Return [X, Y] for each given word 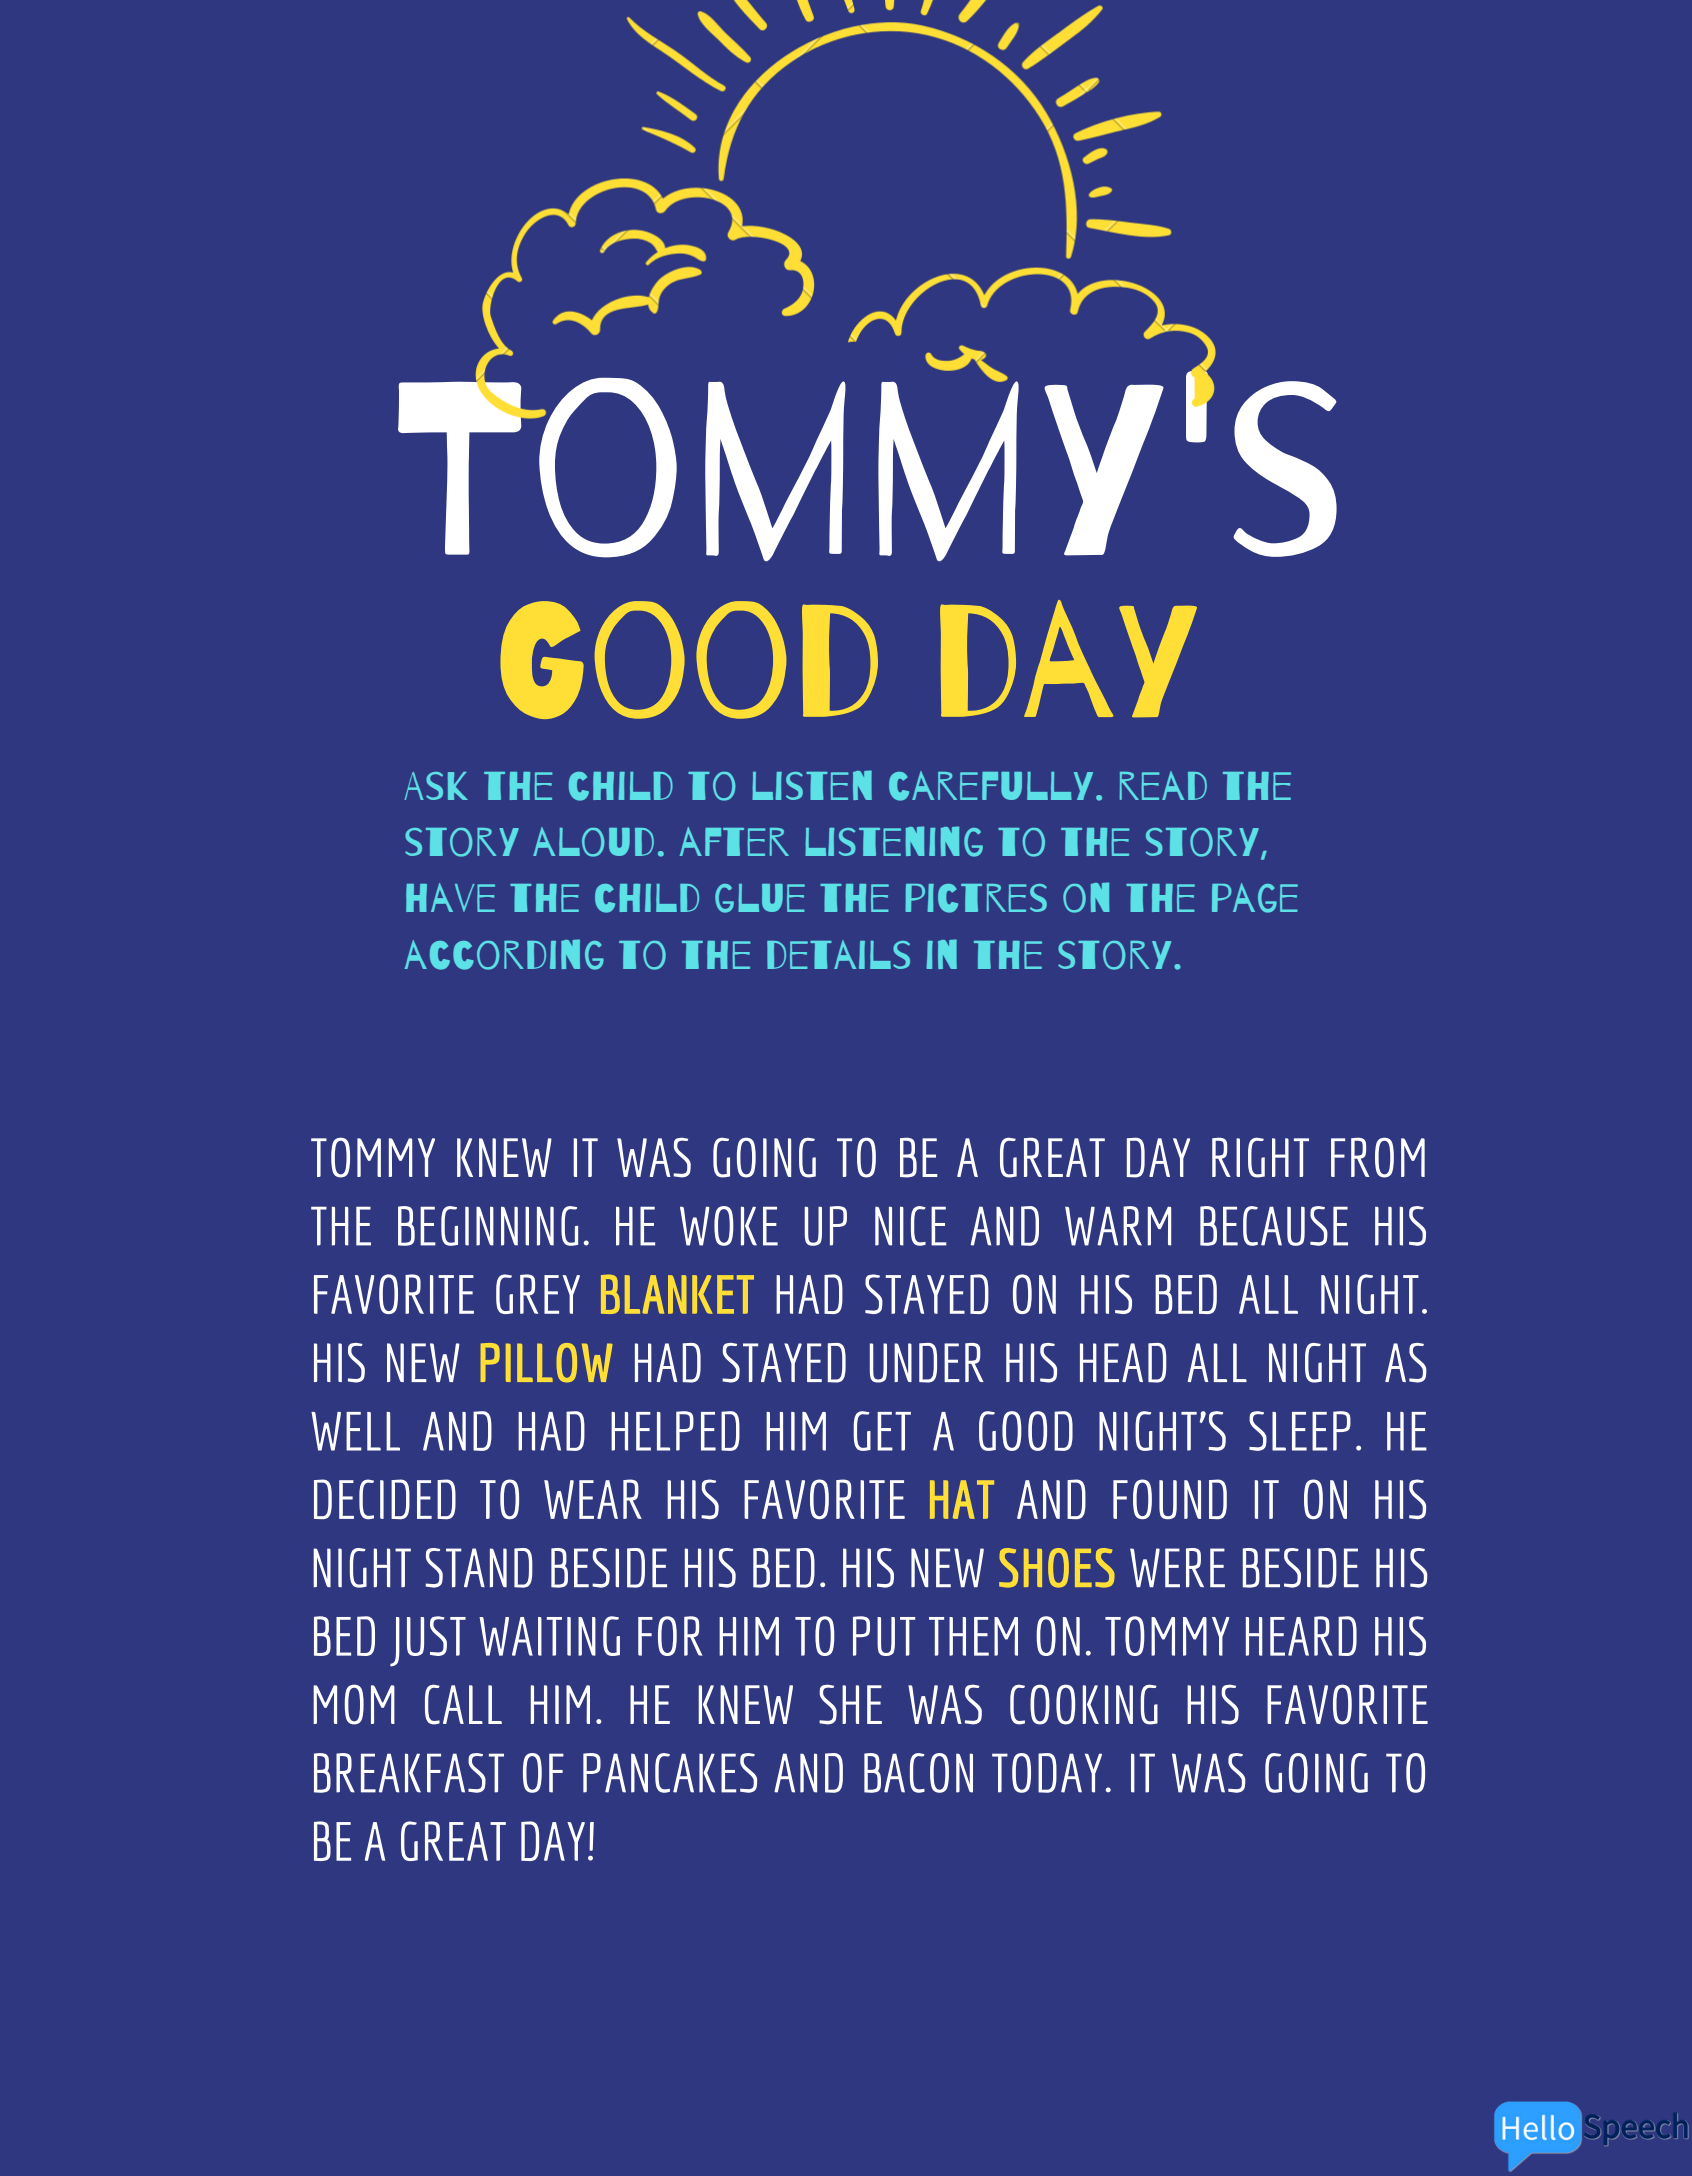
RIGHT [1260, 1157]
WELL [355, 1431]
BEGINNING [488, 1226]
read [1163, 785]
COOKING [1084, 1704]
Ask [436, 786]
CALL [463, 1704]
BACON [918, 1773]
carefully [991, 786]
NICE [911, 1226]
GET [882, 1431]
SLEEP [1300, 1431]
